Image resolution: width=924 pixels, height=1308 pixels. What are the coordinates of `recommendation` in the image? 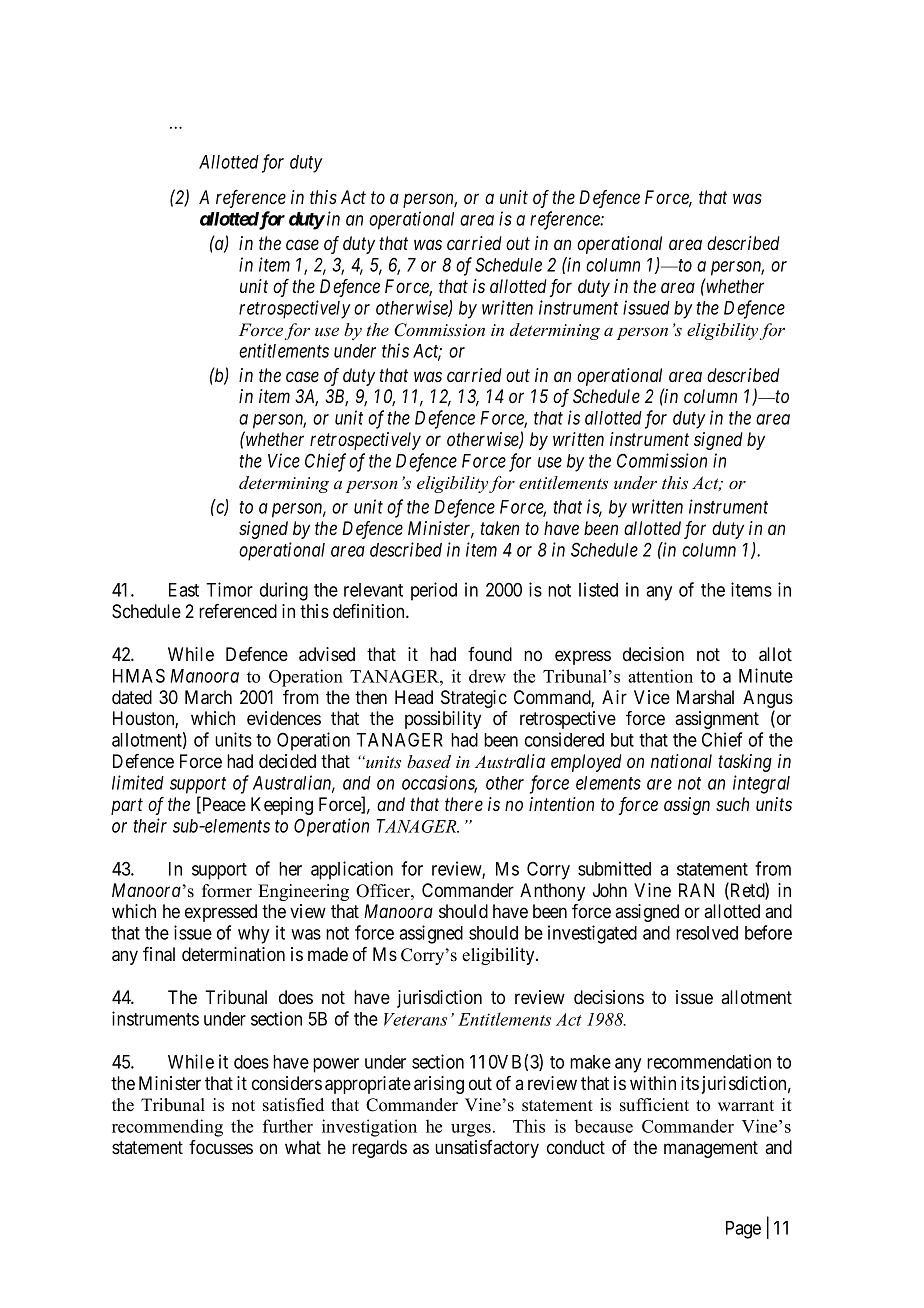 It's located at (709, 1061).
